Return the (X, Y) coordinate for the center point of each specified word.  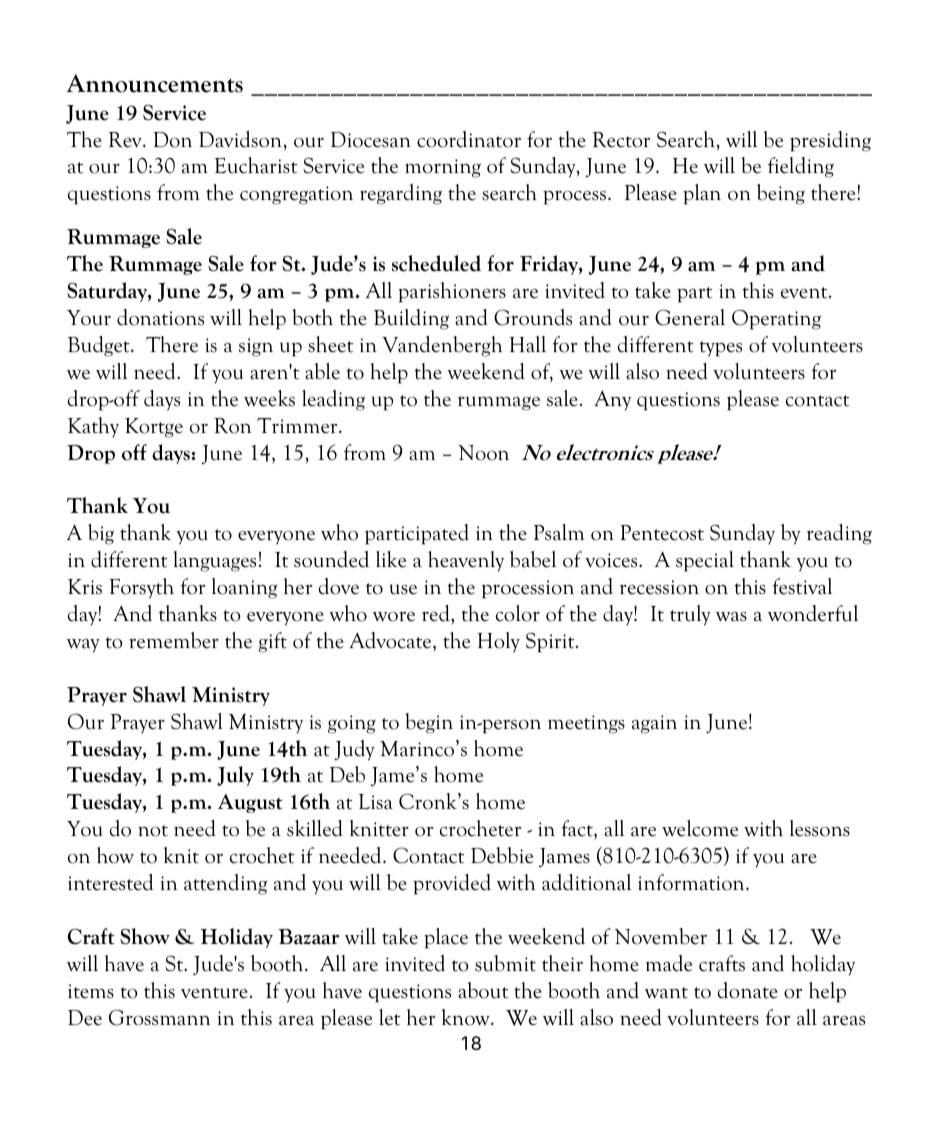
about (483, 990)
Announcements (155, 83)
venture (214, 993)
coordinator (469, 139)
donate (748, 990)
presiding (830, 141)
